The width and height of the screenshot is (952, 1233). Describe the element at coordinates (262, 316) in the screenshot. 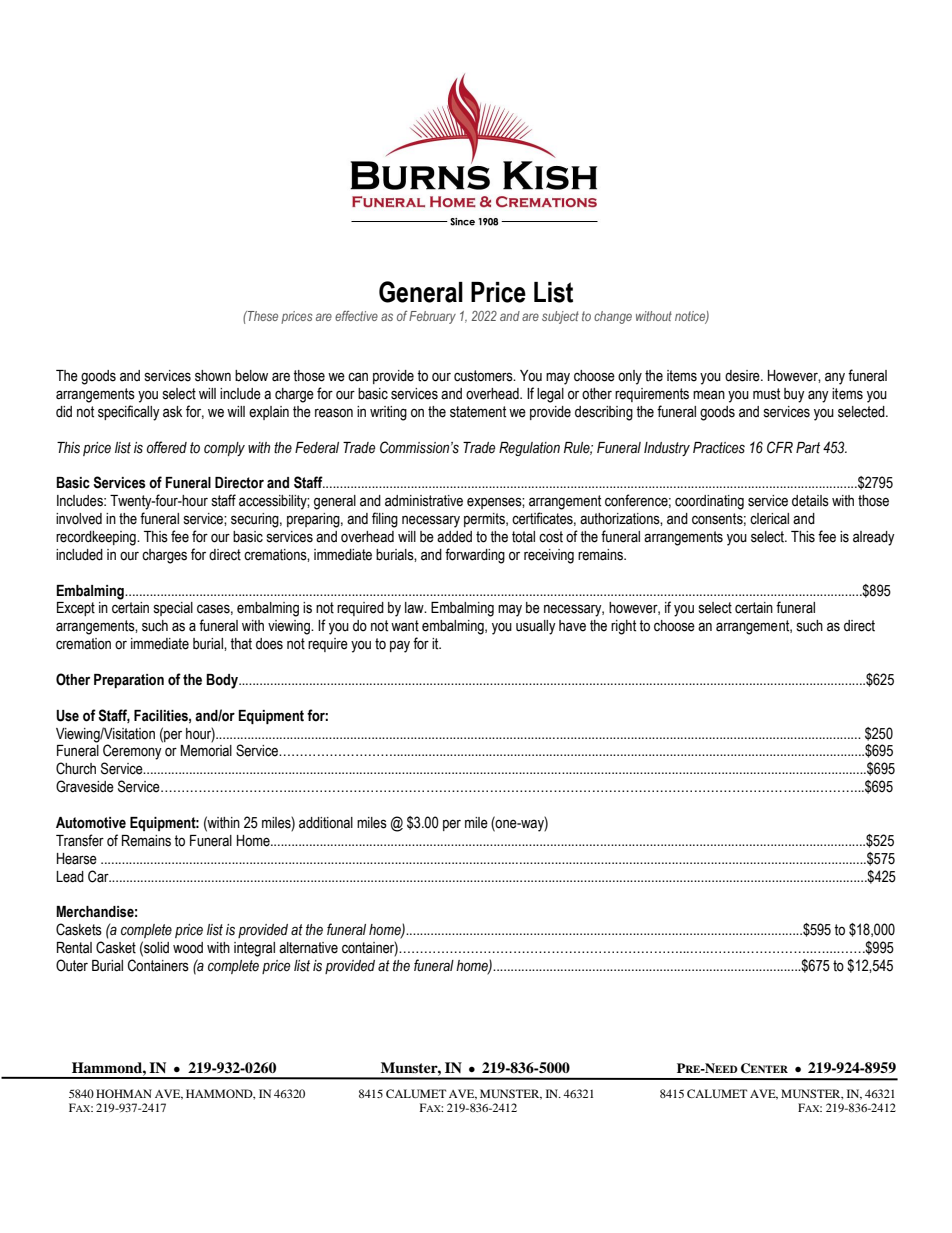

I see `These` at that location.
